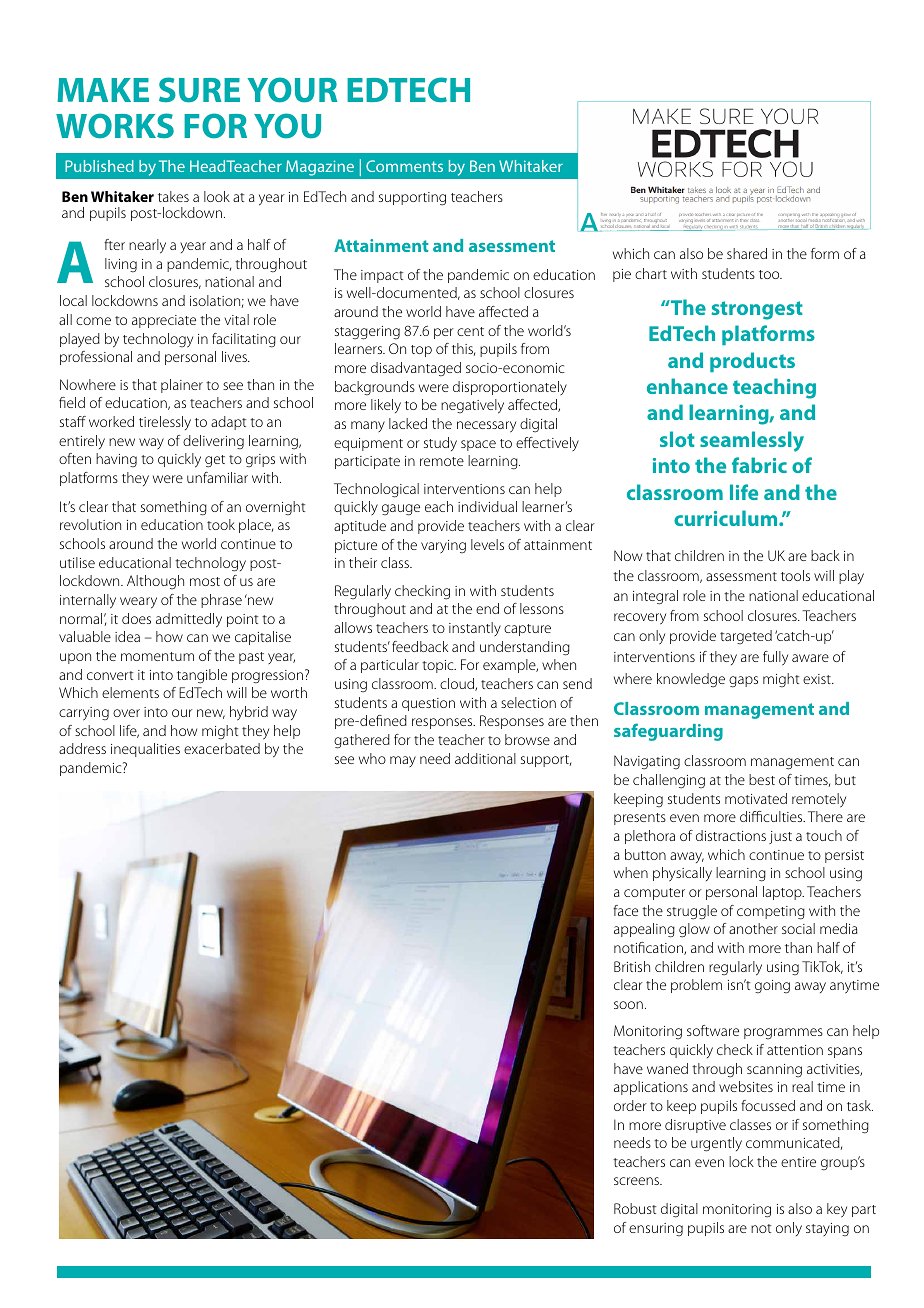 Image resolution: width=924 pixels, height=1308 pixels. Describe the element at coordinates (157, 656) in the document. I see `momentum` at that location.
